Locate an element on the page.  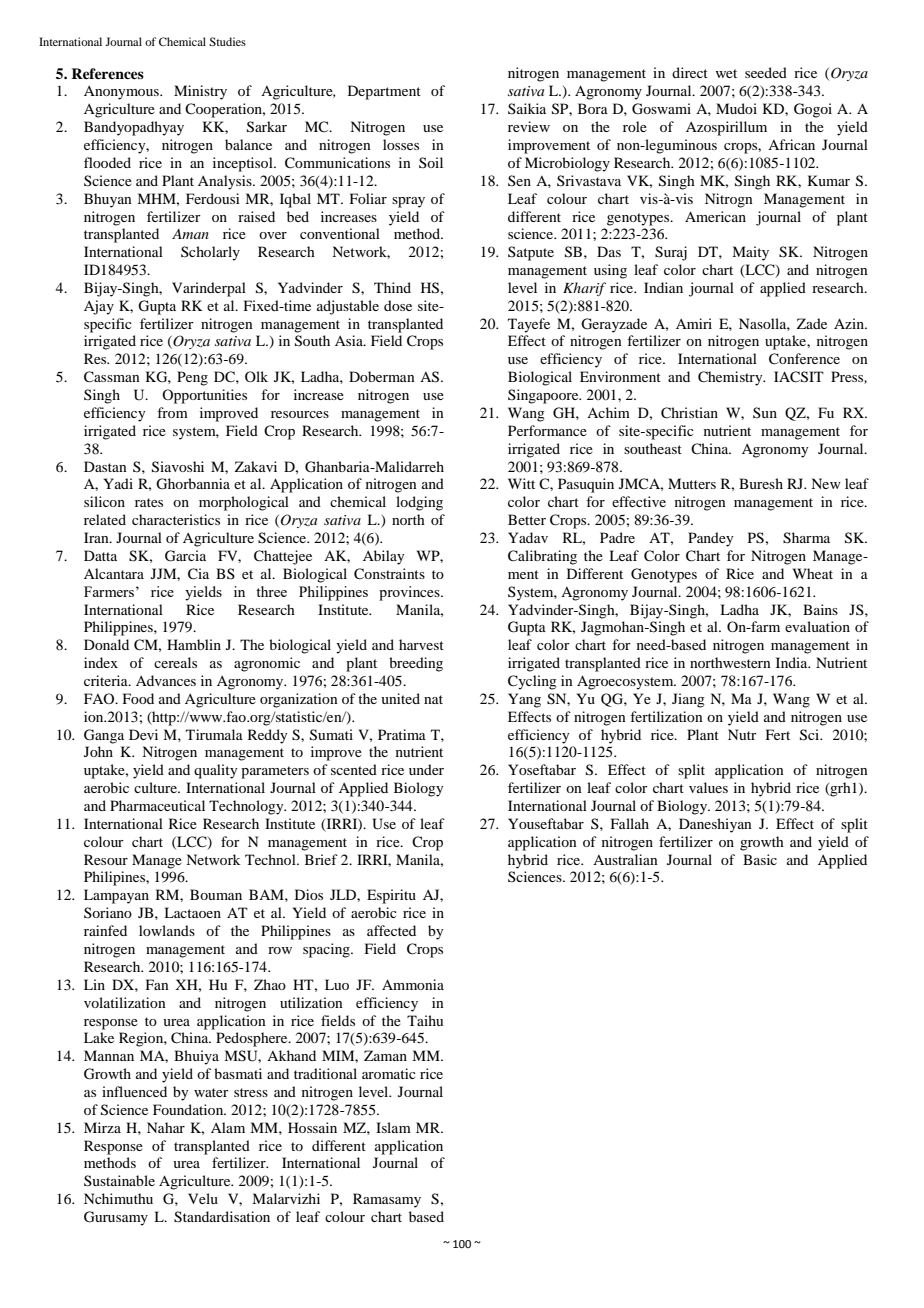
under is located at coordinates (426, 769).
